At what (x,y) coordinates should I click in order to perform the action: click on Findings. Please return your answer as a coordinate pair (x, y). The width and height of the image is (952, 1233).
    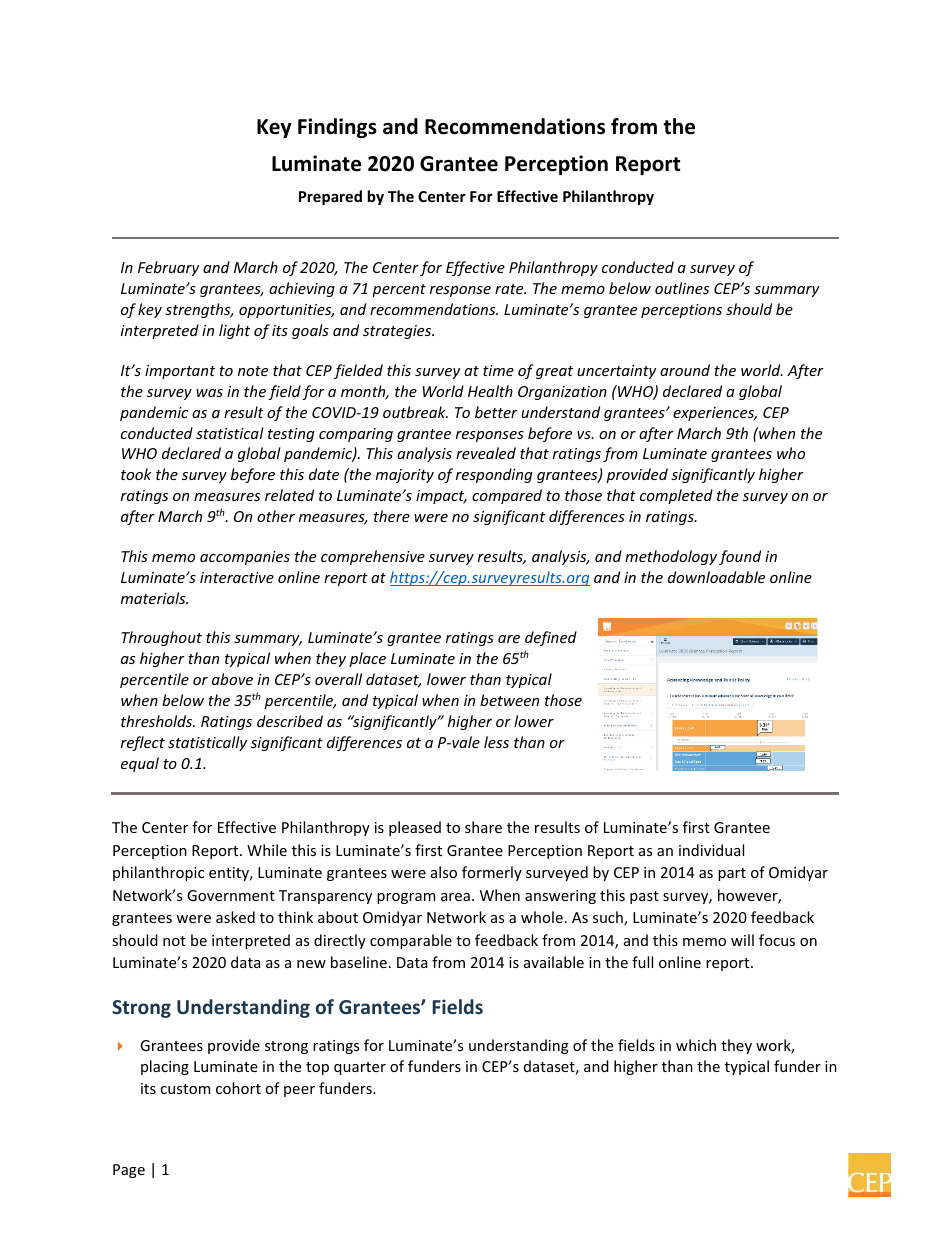
    Looking at the image, I should click on (337, 128).
